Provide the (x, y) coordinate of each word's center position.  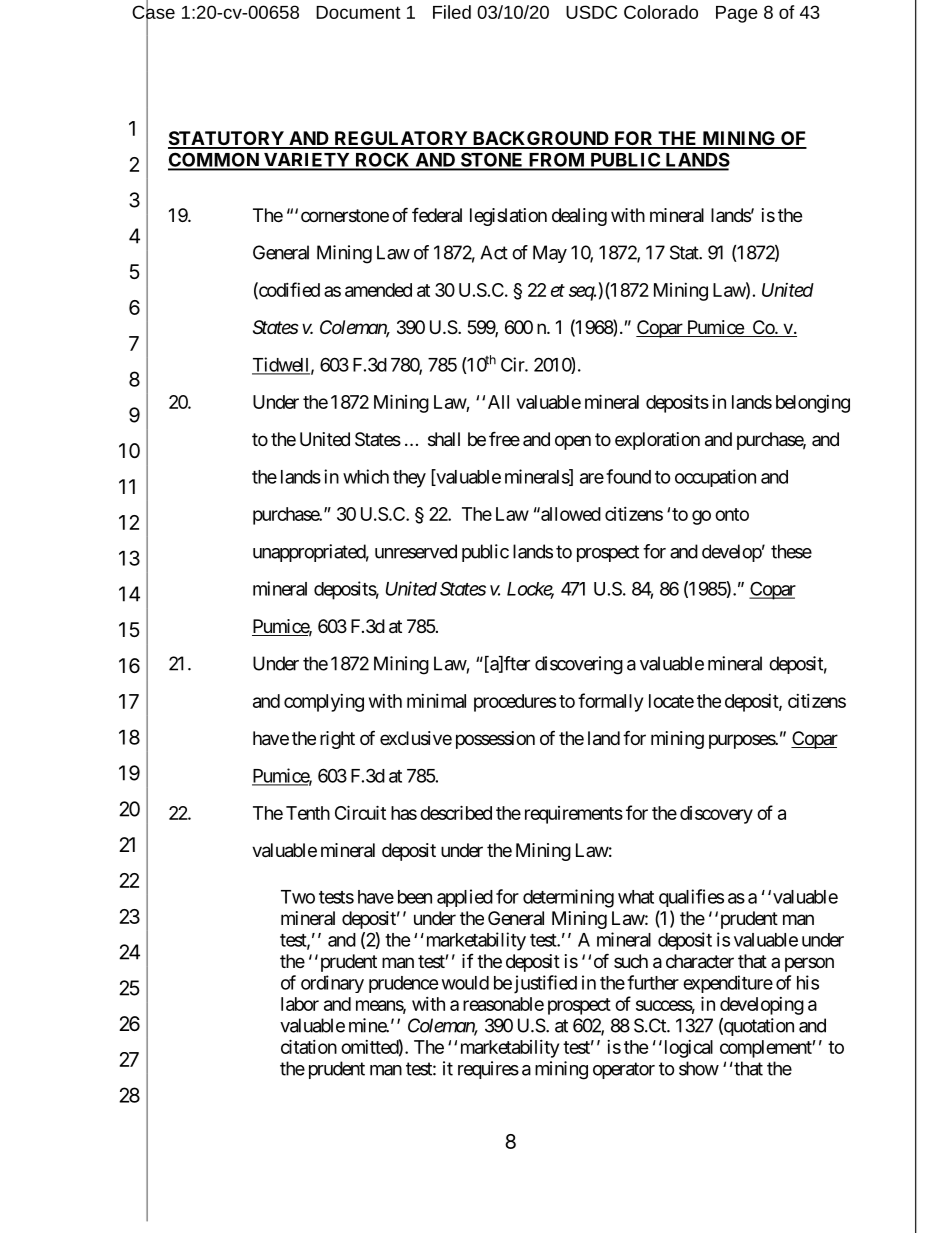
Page (737, 14)
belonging (813, 404)
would (465, 983)
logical (687, 1049)
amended (378, 290)
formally (610, 702)
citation (309, 1046)
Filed (452, 12)
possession (495, 740)
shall (444, 439)
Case (153, 12)
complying (324, 703)
